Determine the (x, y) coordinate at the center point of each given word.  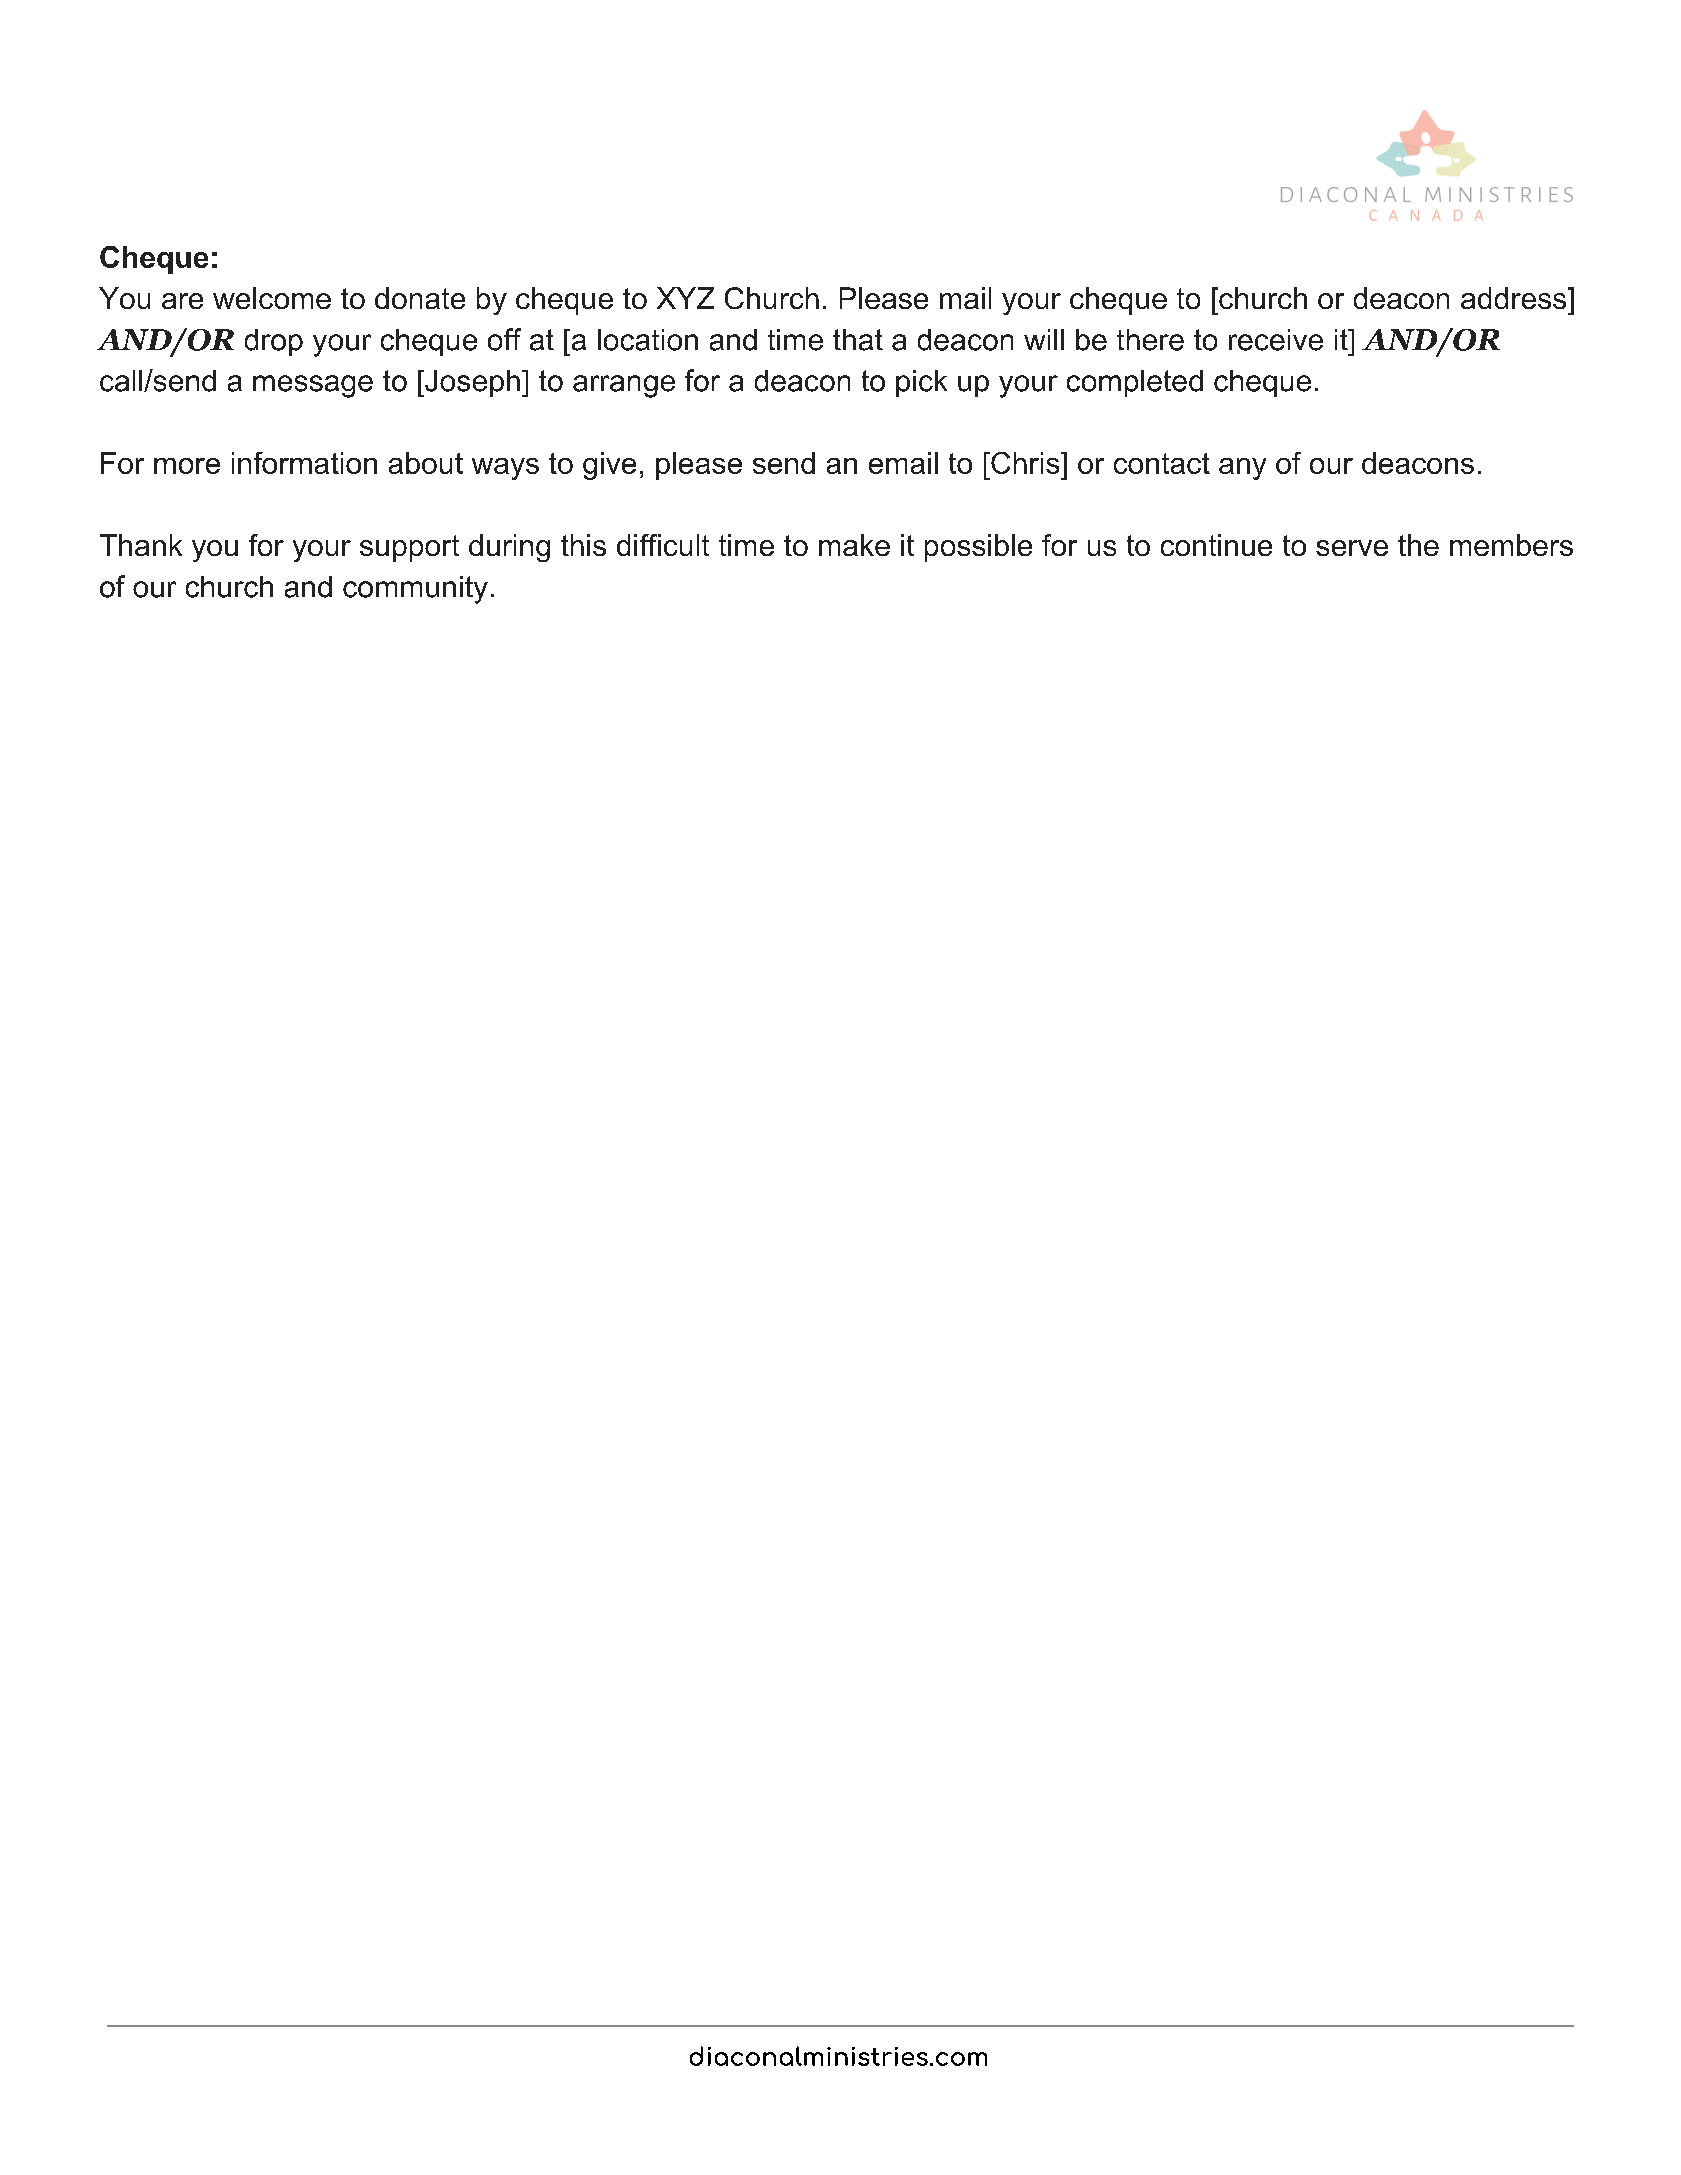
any (1242, 469)
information (304, 463)
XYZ (685, 298)
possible (978, 548)
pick (921, 383)
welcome (272, 298)
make (854, 545)
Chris (1025, 463)
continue (1216, 545)
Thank (141, 545)
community (415, 590)
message (313, 386)
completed (1135, 383)
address (1515, 298)
